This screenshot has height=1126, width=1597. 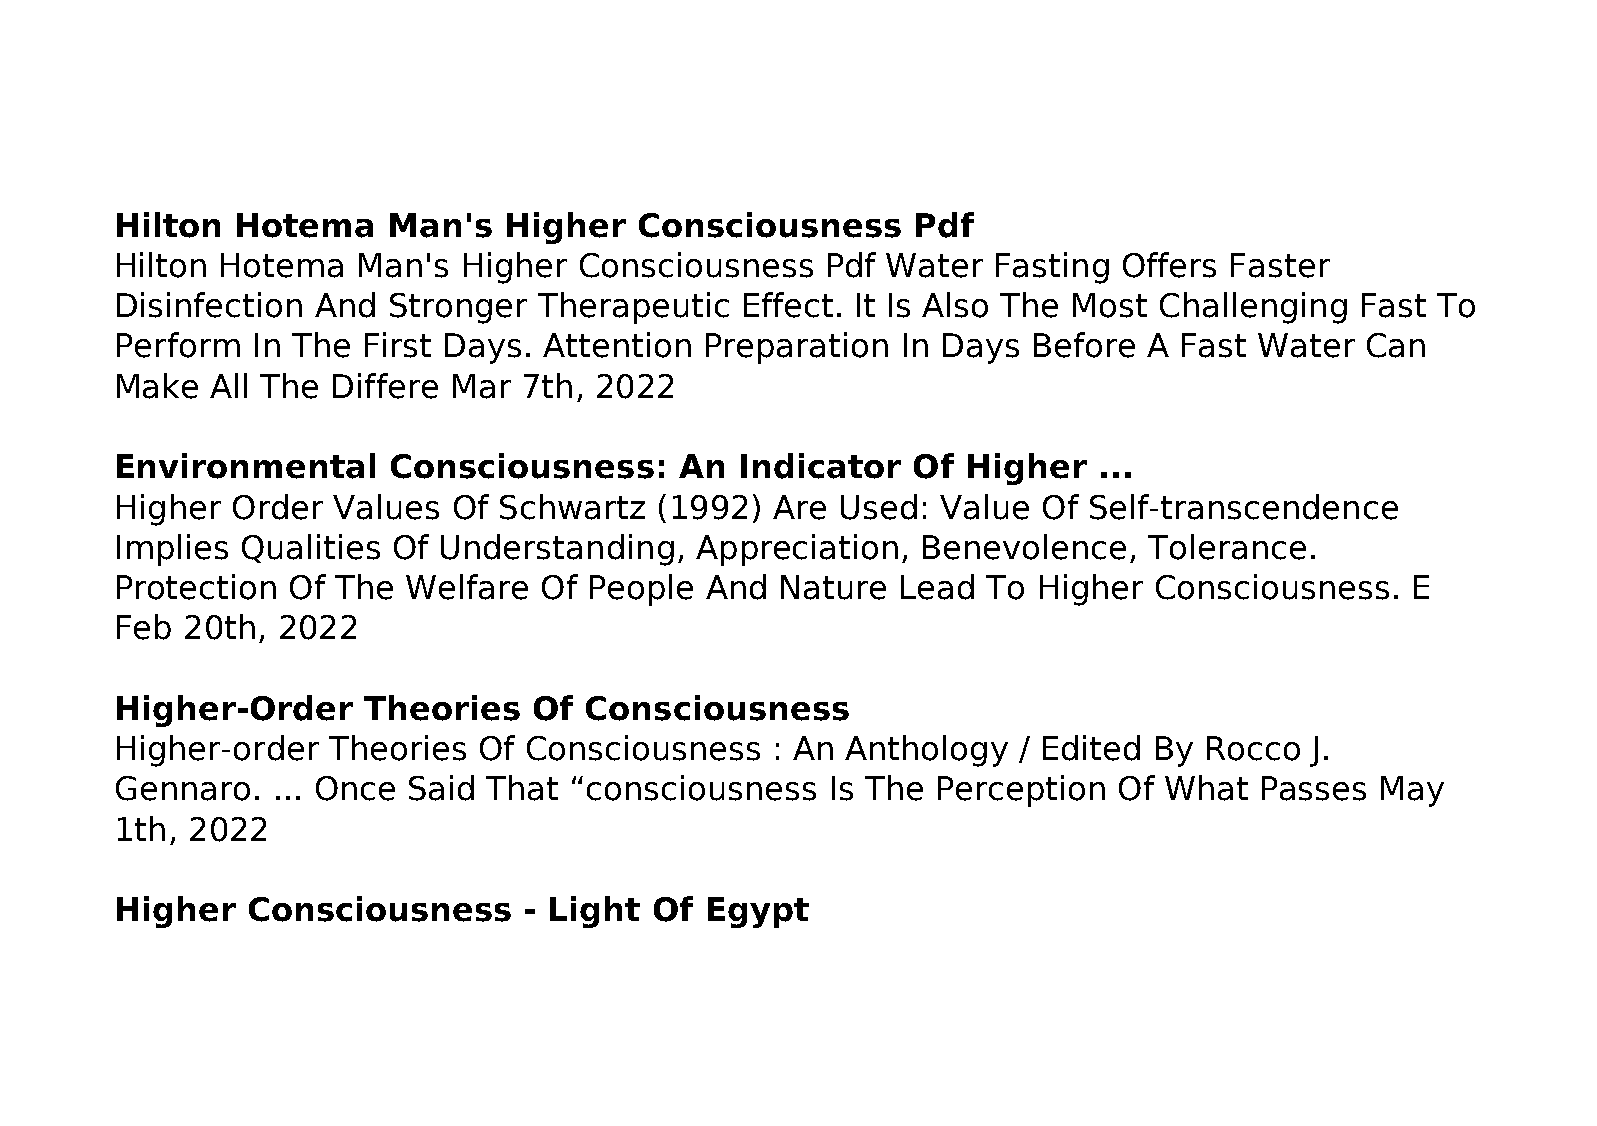 I want to click on Light, so click(x=595, y=912).
